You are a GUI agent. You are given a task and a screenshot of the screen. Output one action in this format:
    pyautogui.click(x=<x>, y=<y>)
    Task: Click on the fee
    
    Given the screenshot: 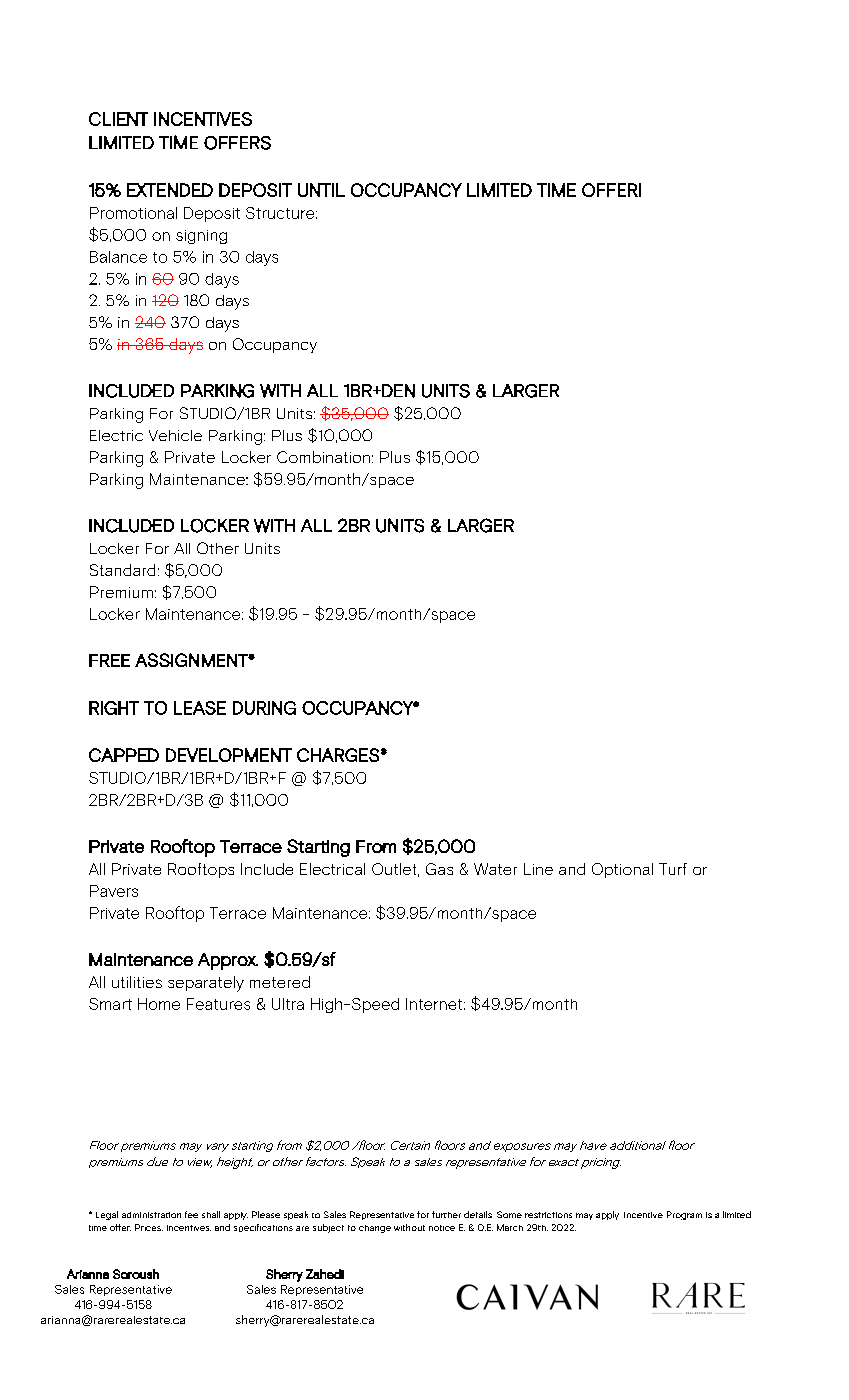 What is the action you would take?
    pyautogui.click(x=191, y=1214)
